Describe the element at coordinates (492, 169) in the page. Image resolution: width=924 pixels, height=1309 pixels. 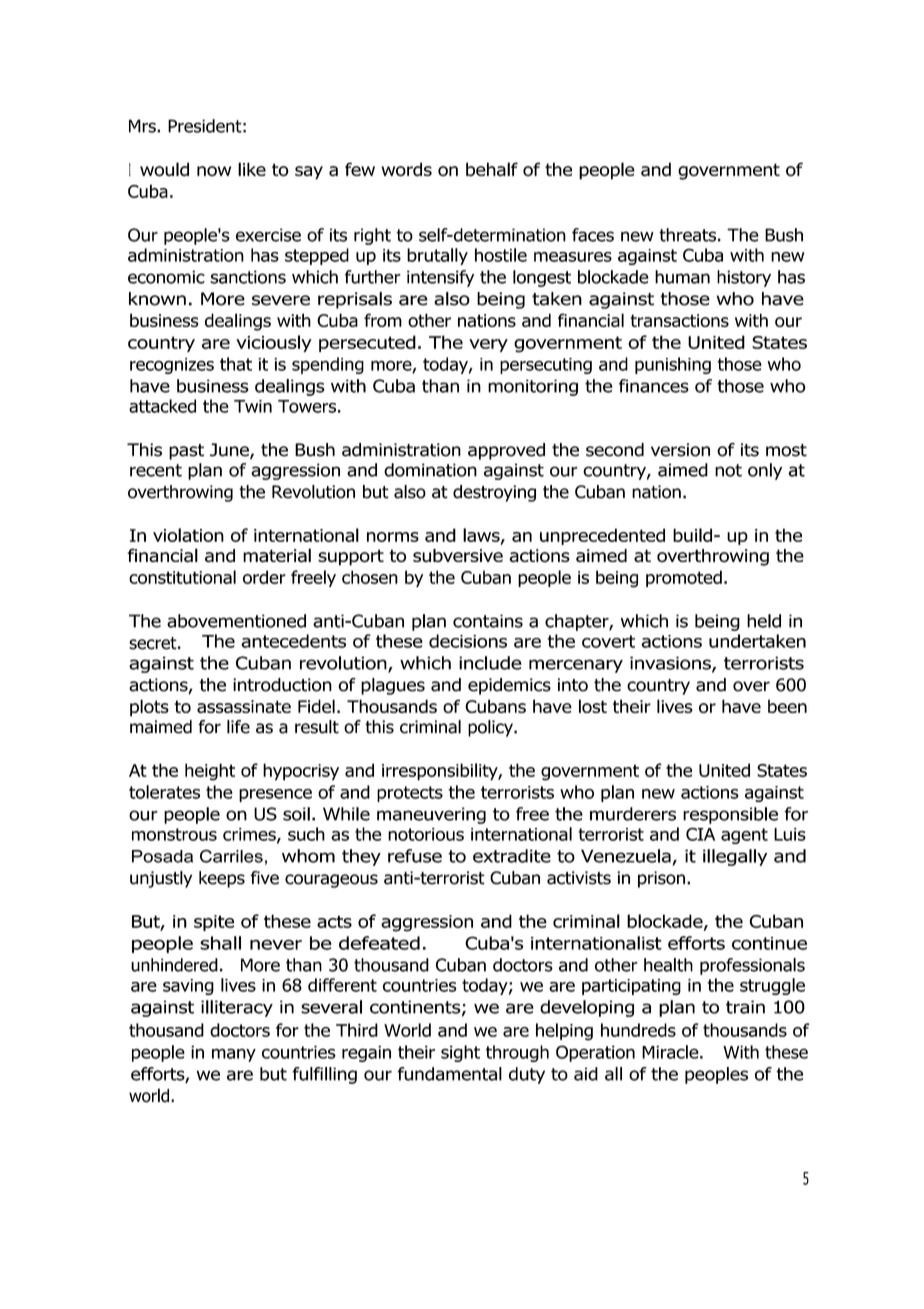
I see `behalf` at that location.
